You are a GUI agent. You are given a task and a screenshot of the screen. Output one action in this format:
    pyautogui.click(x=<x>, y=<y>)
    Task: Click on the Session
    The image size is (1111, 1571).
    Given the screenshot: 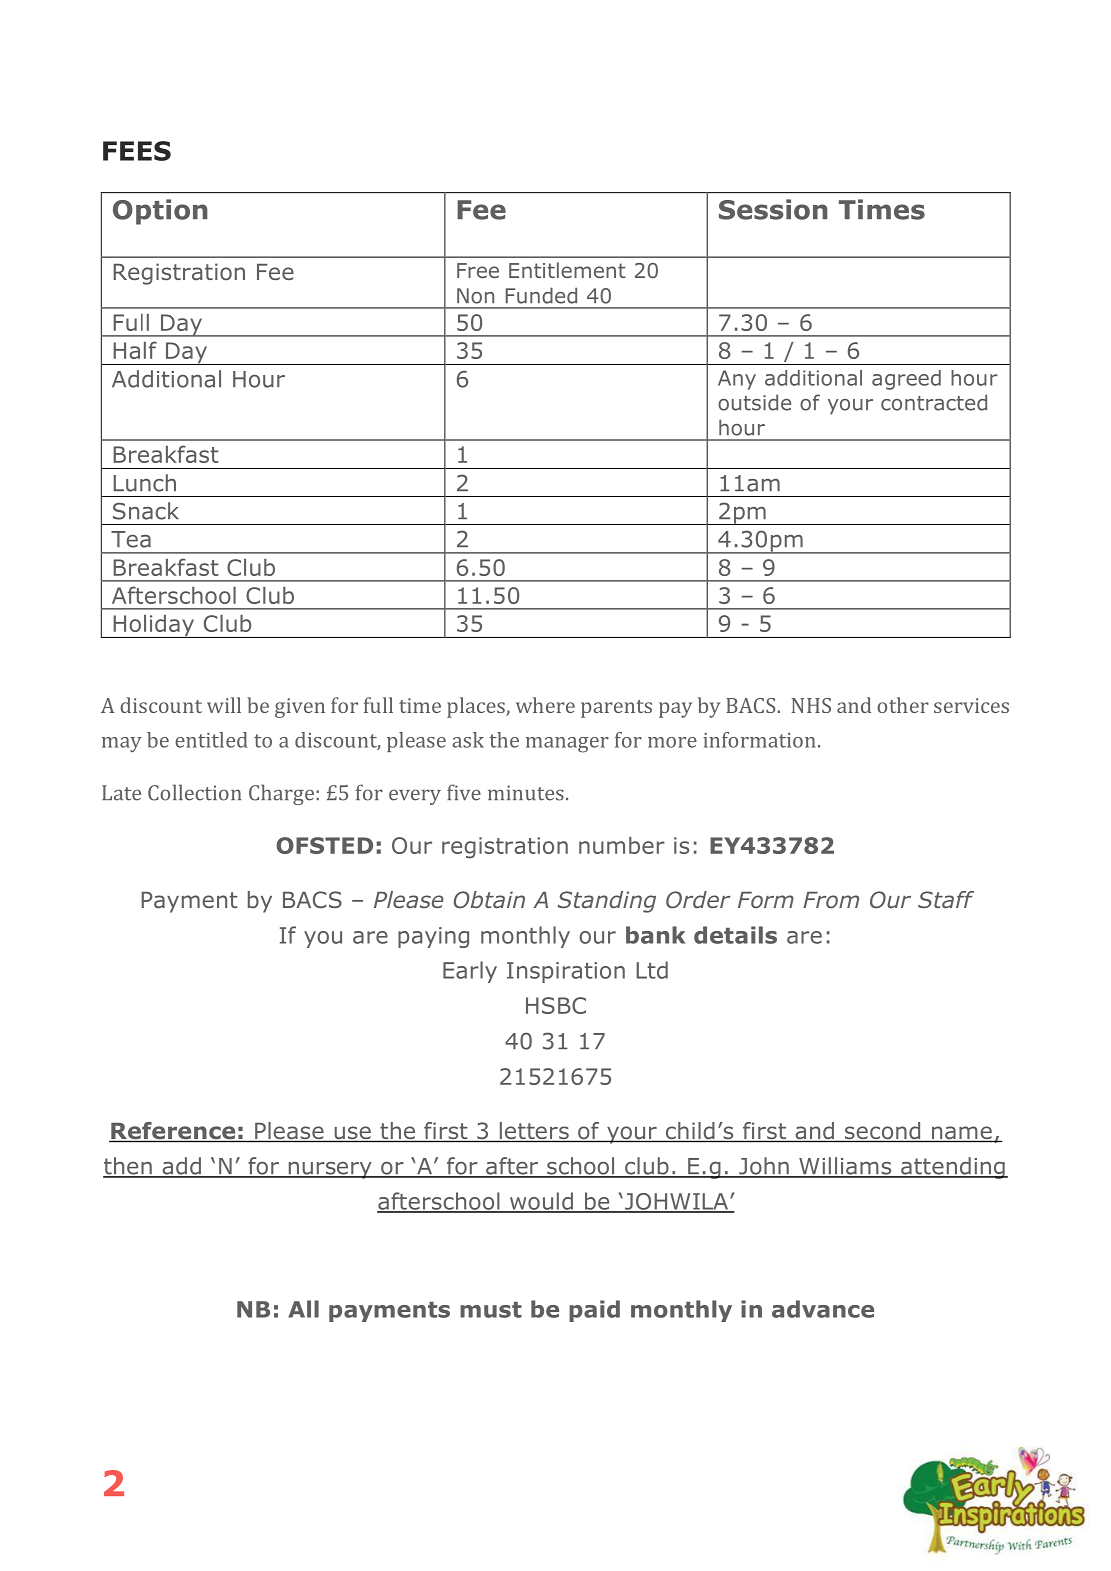 What is the action you would take?
    pyautogui.click(x=773, y=209)
